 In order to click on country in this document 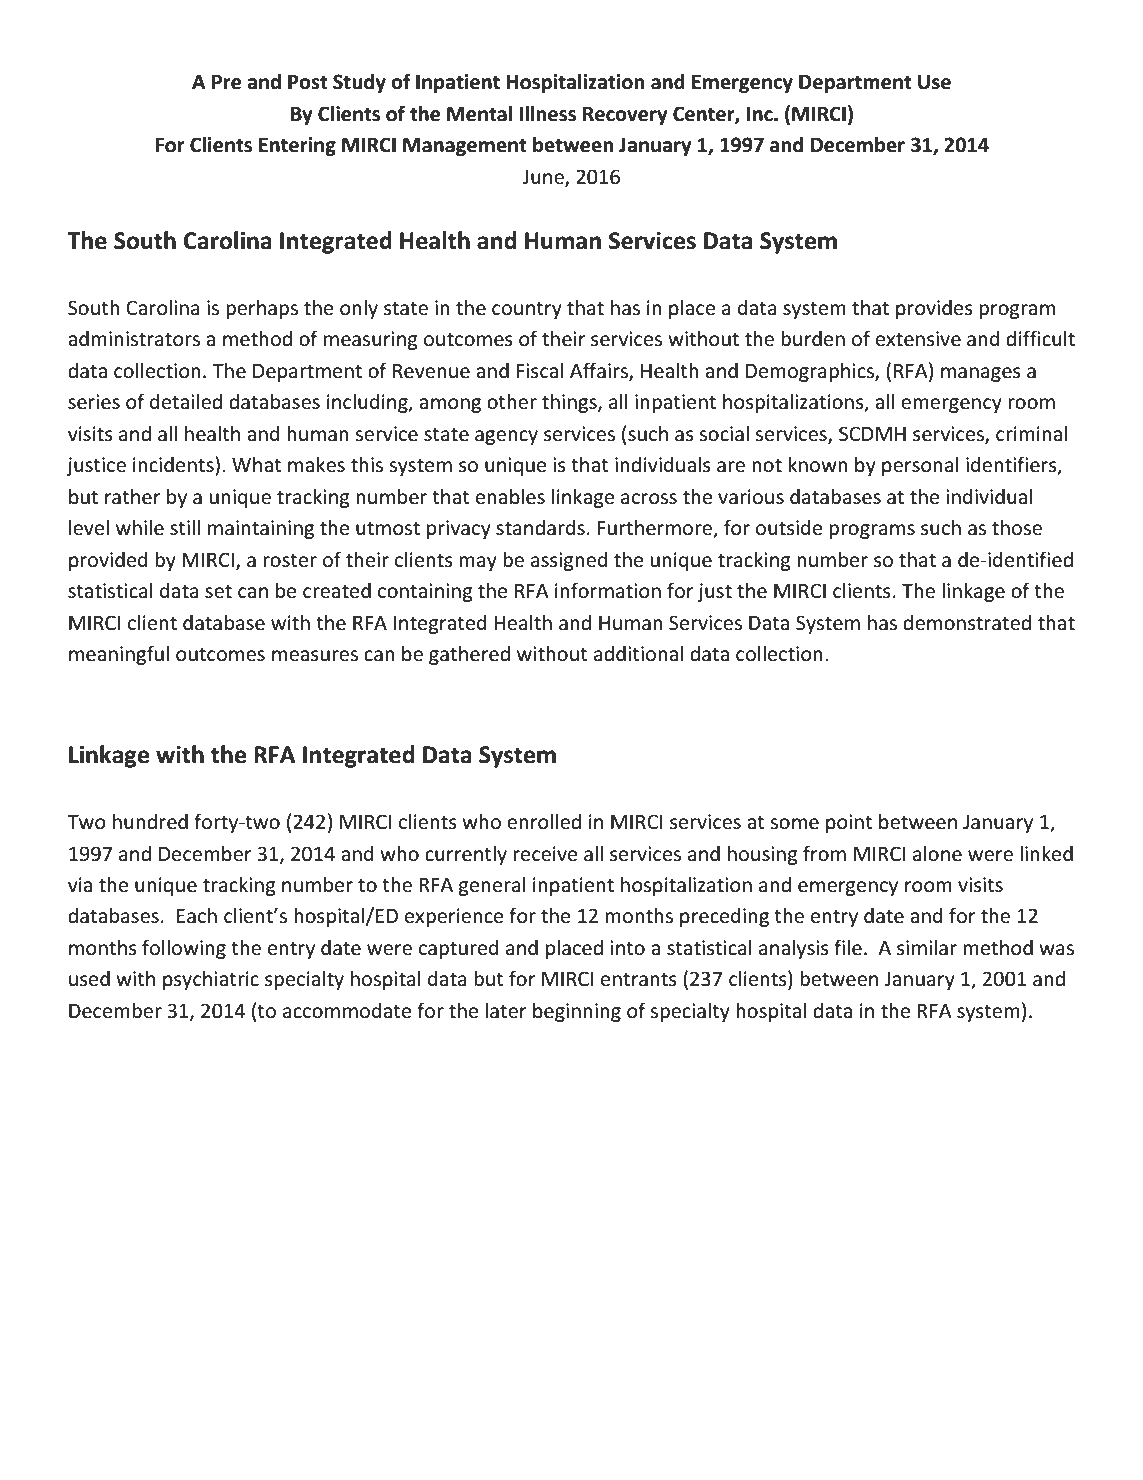, I will do `click(527, 310)`.
